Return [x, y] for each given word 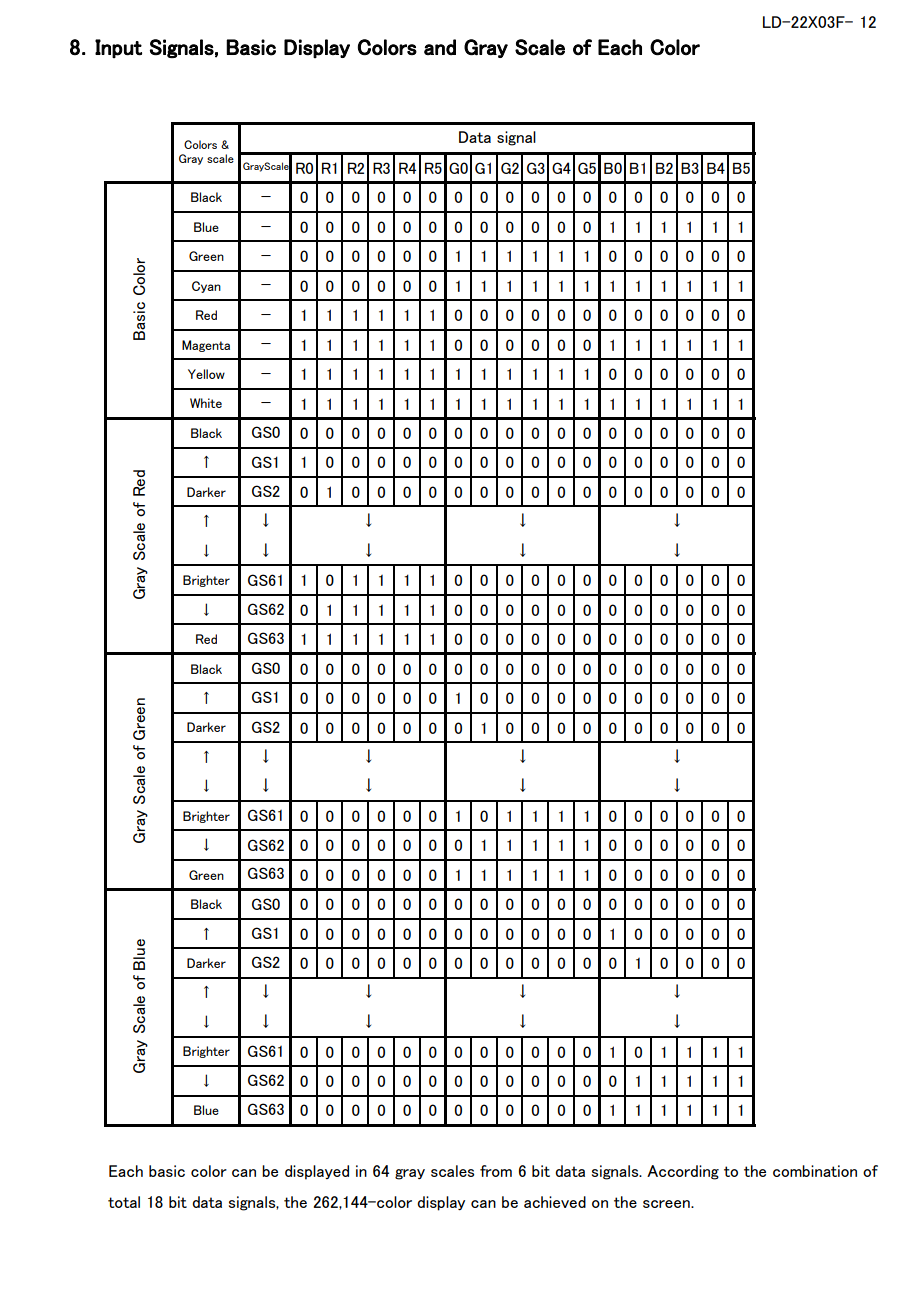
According [683, 1172]
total [124, 1202]
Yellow [206, 374]
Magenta [206, 346]
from [496, 1171]
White [206, 403]
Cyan [206, 287]
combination [815, 1171]
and [440, 47]
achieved [555, 1202]
